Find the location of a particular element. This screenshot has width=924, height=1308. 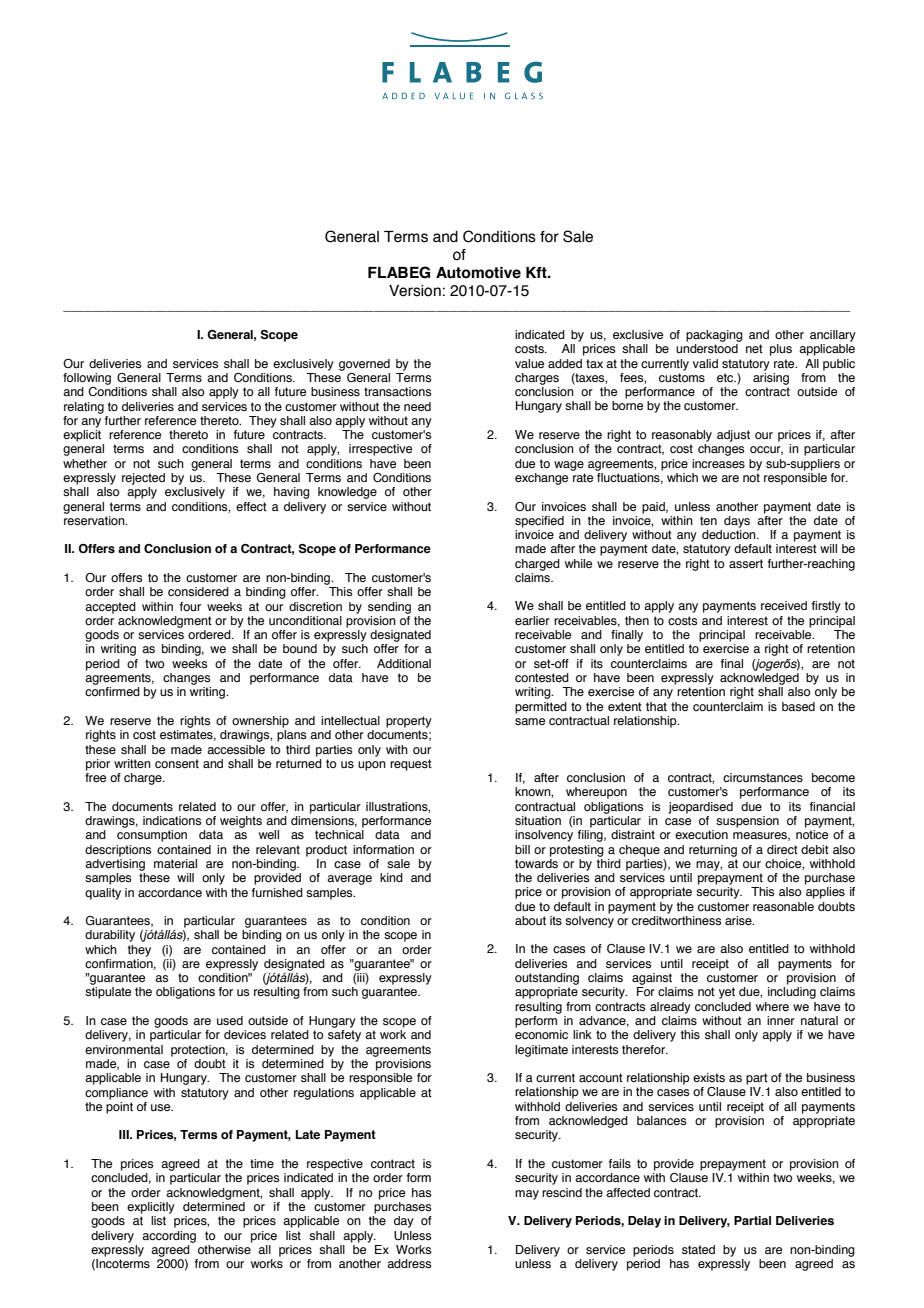

received is located at coordinates (784, 605).
